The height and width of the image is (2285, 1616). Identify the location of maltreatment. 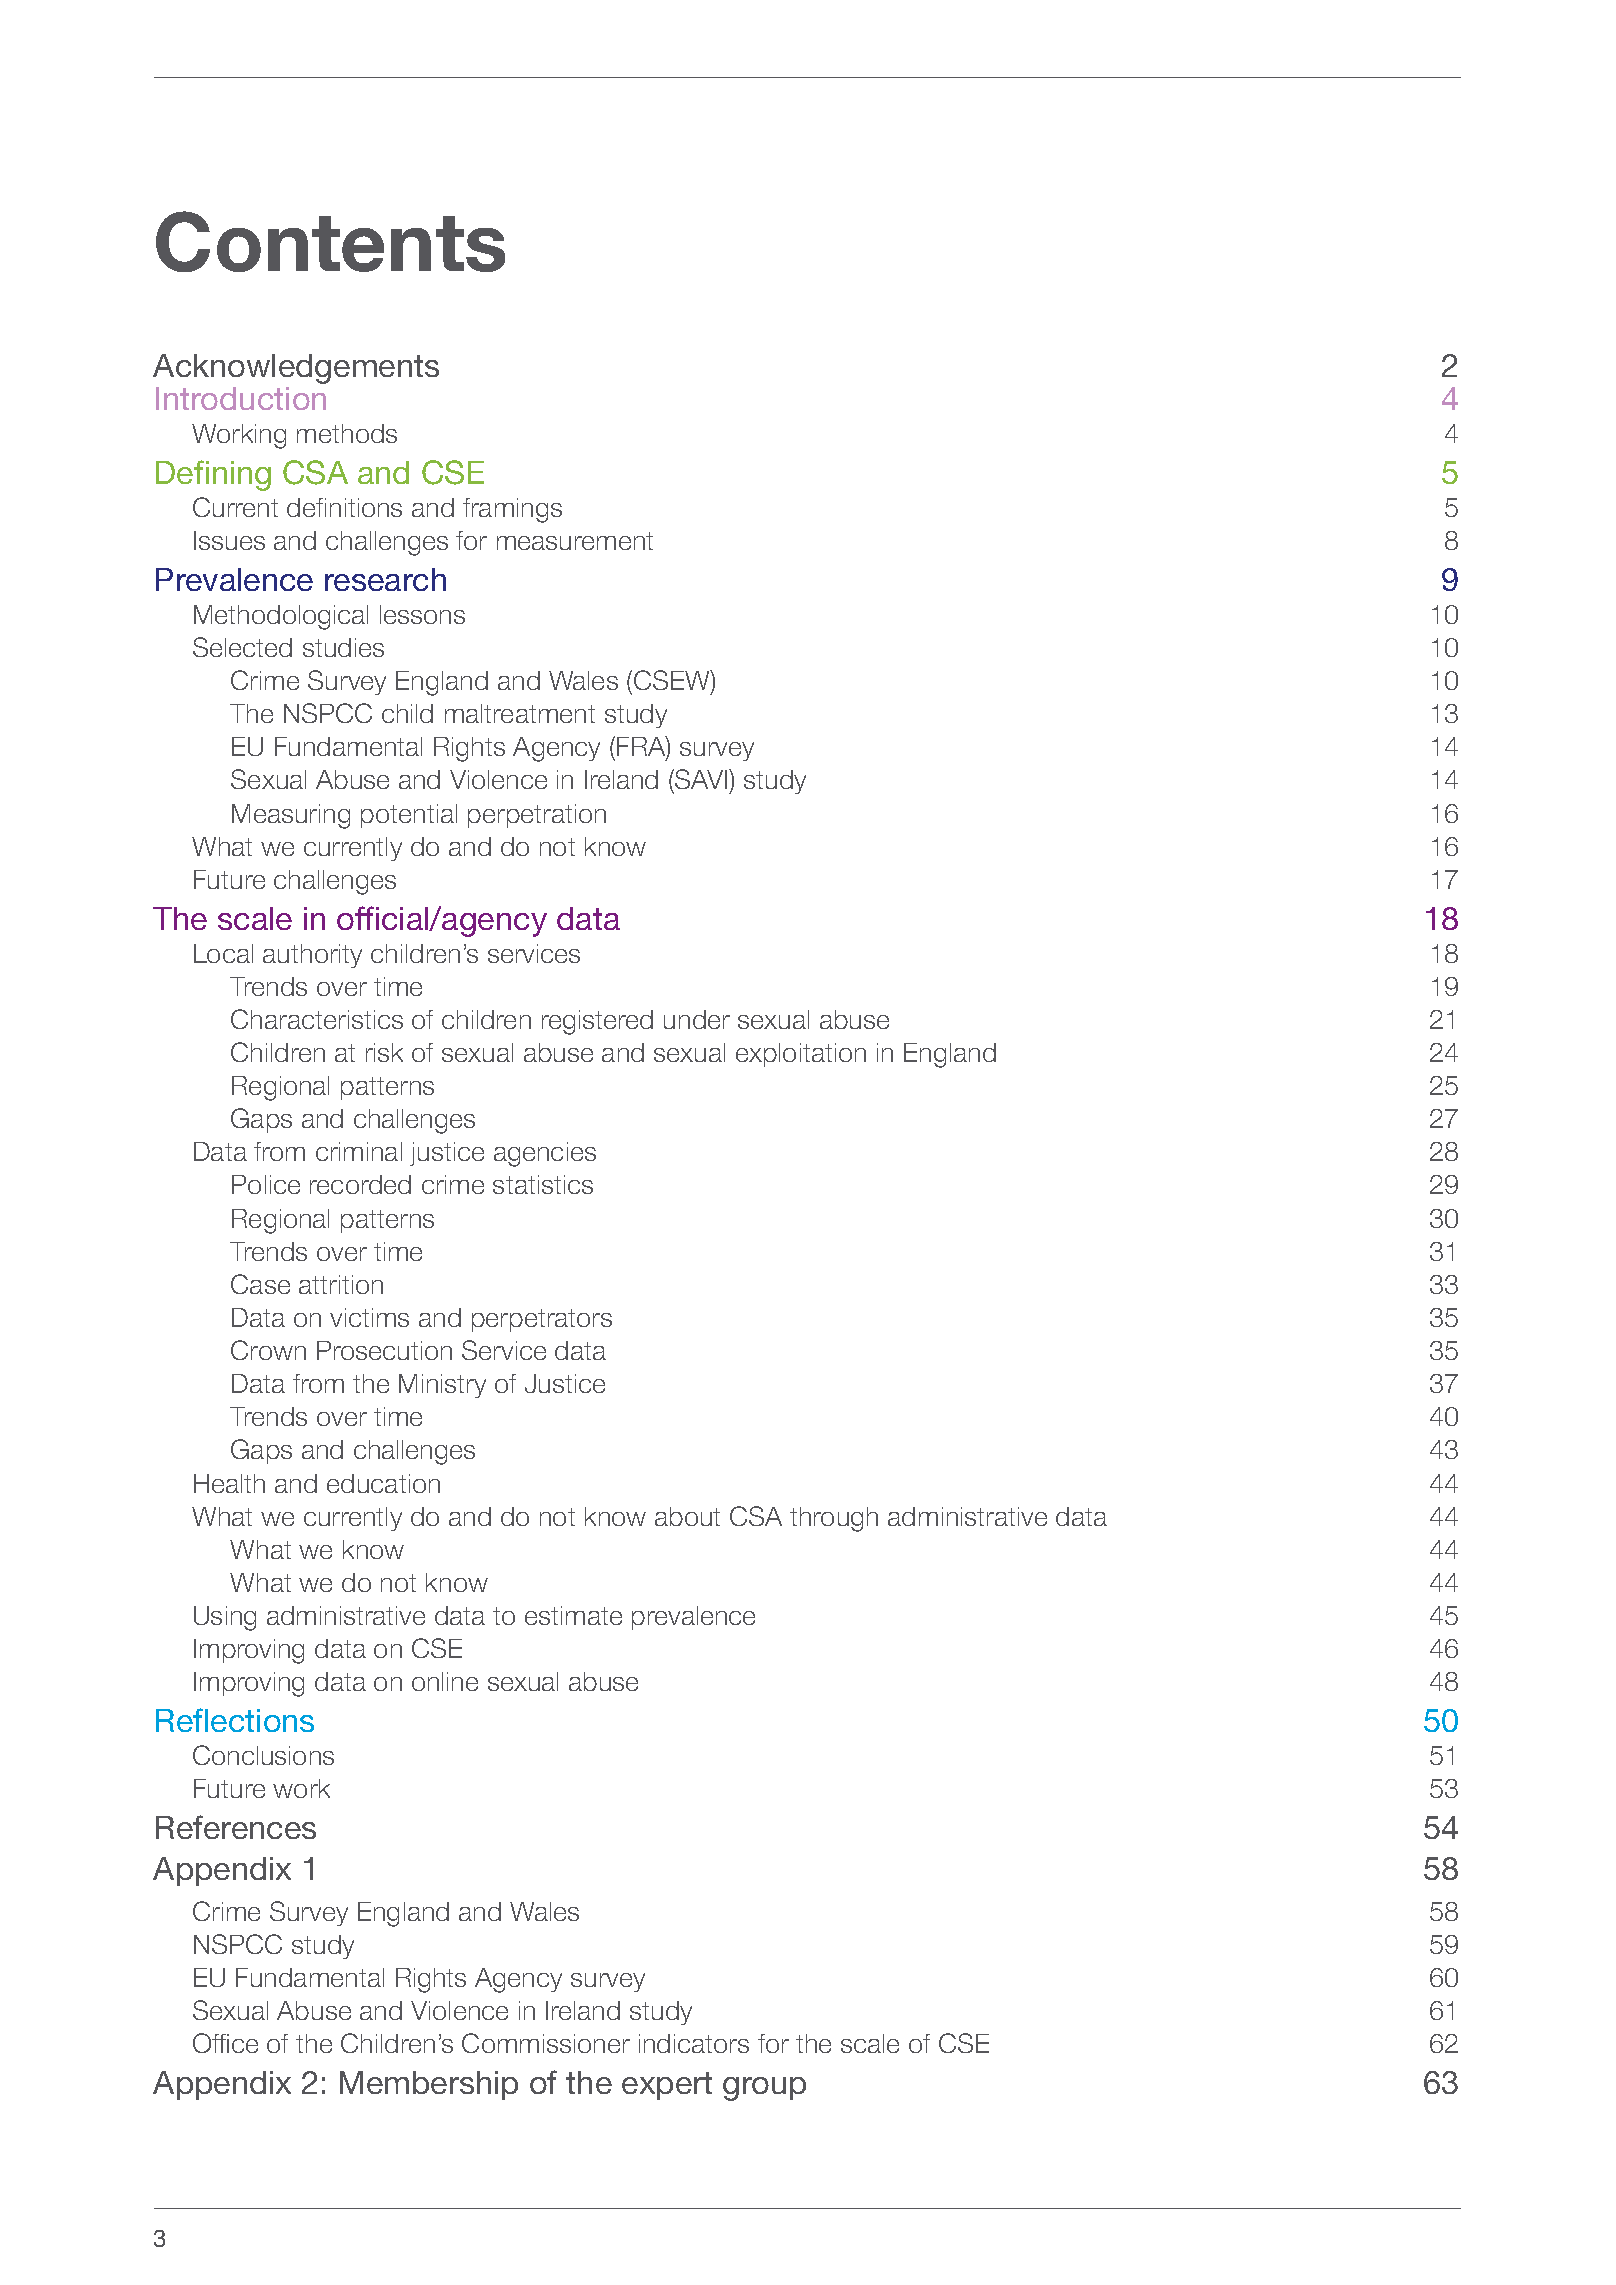
(520, 713).
